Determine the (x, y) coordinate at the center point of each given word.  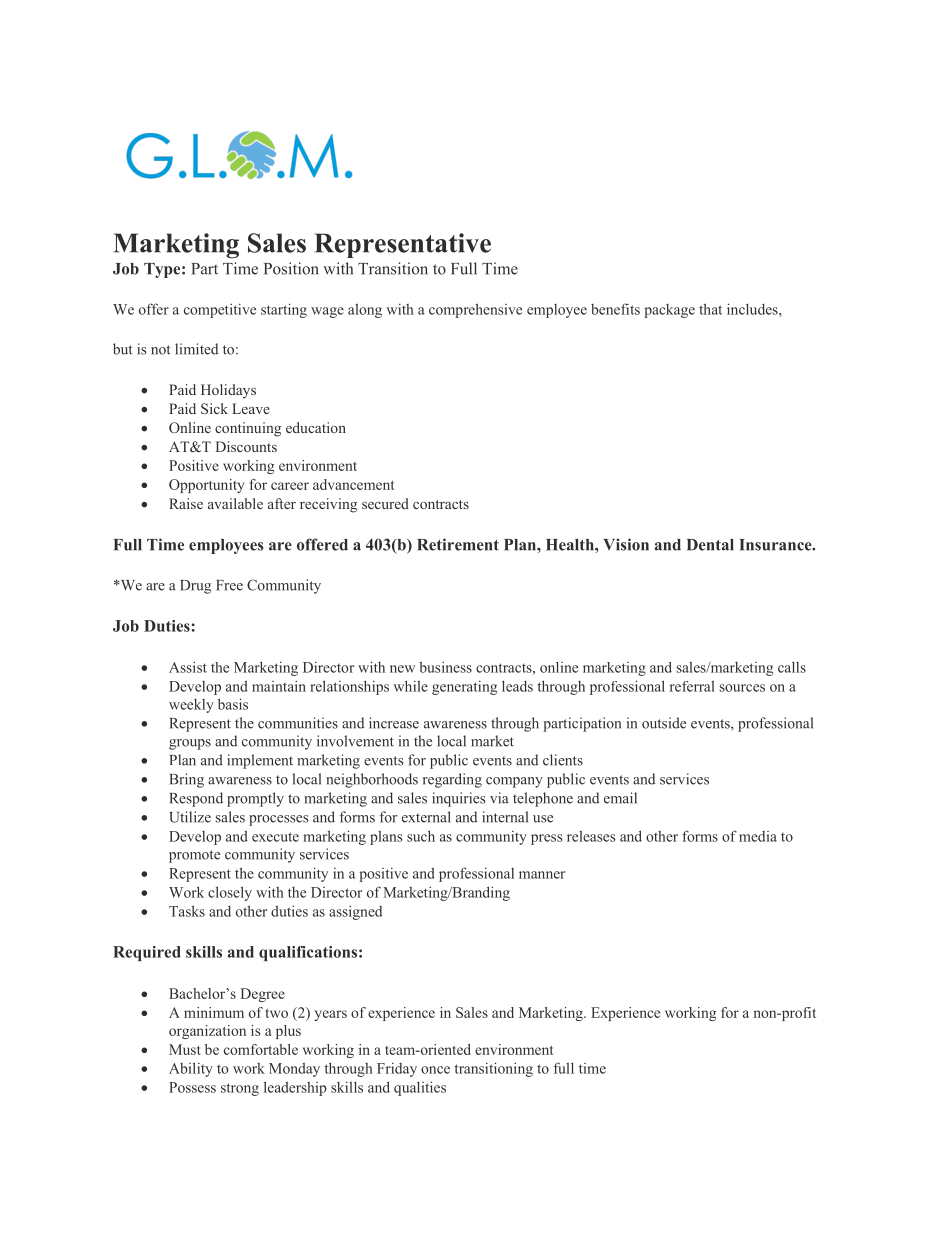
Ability (191, 1069)
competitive (220, 310)
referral (692, 686)
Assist (188, 667)
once (435, 1070)
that (710, 309)
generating (464, 687)
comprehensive (475, 310)
